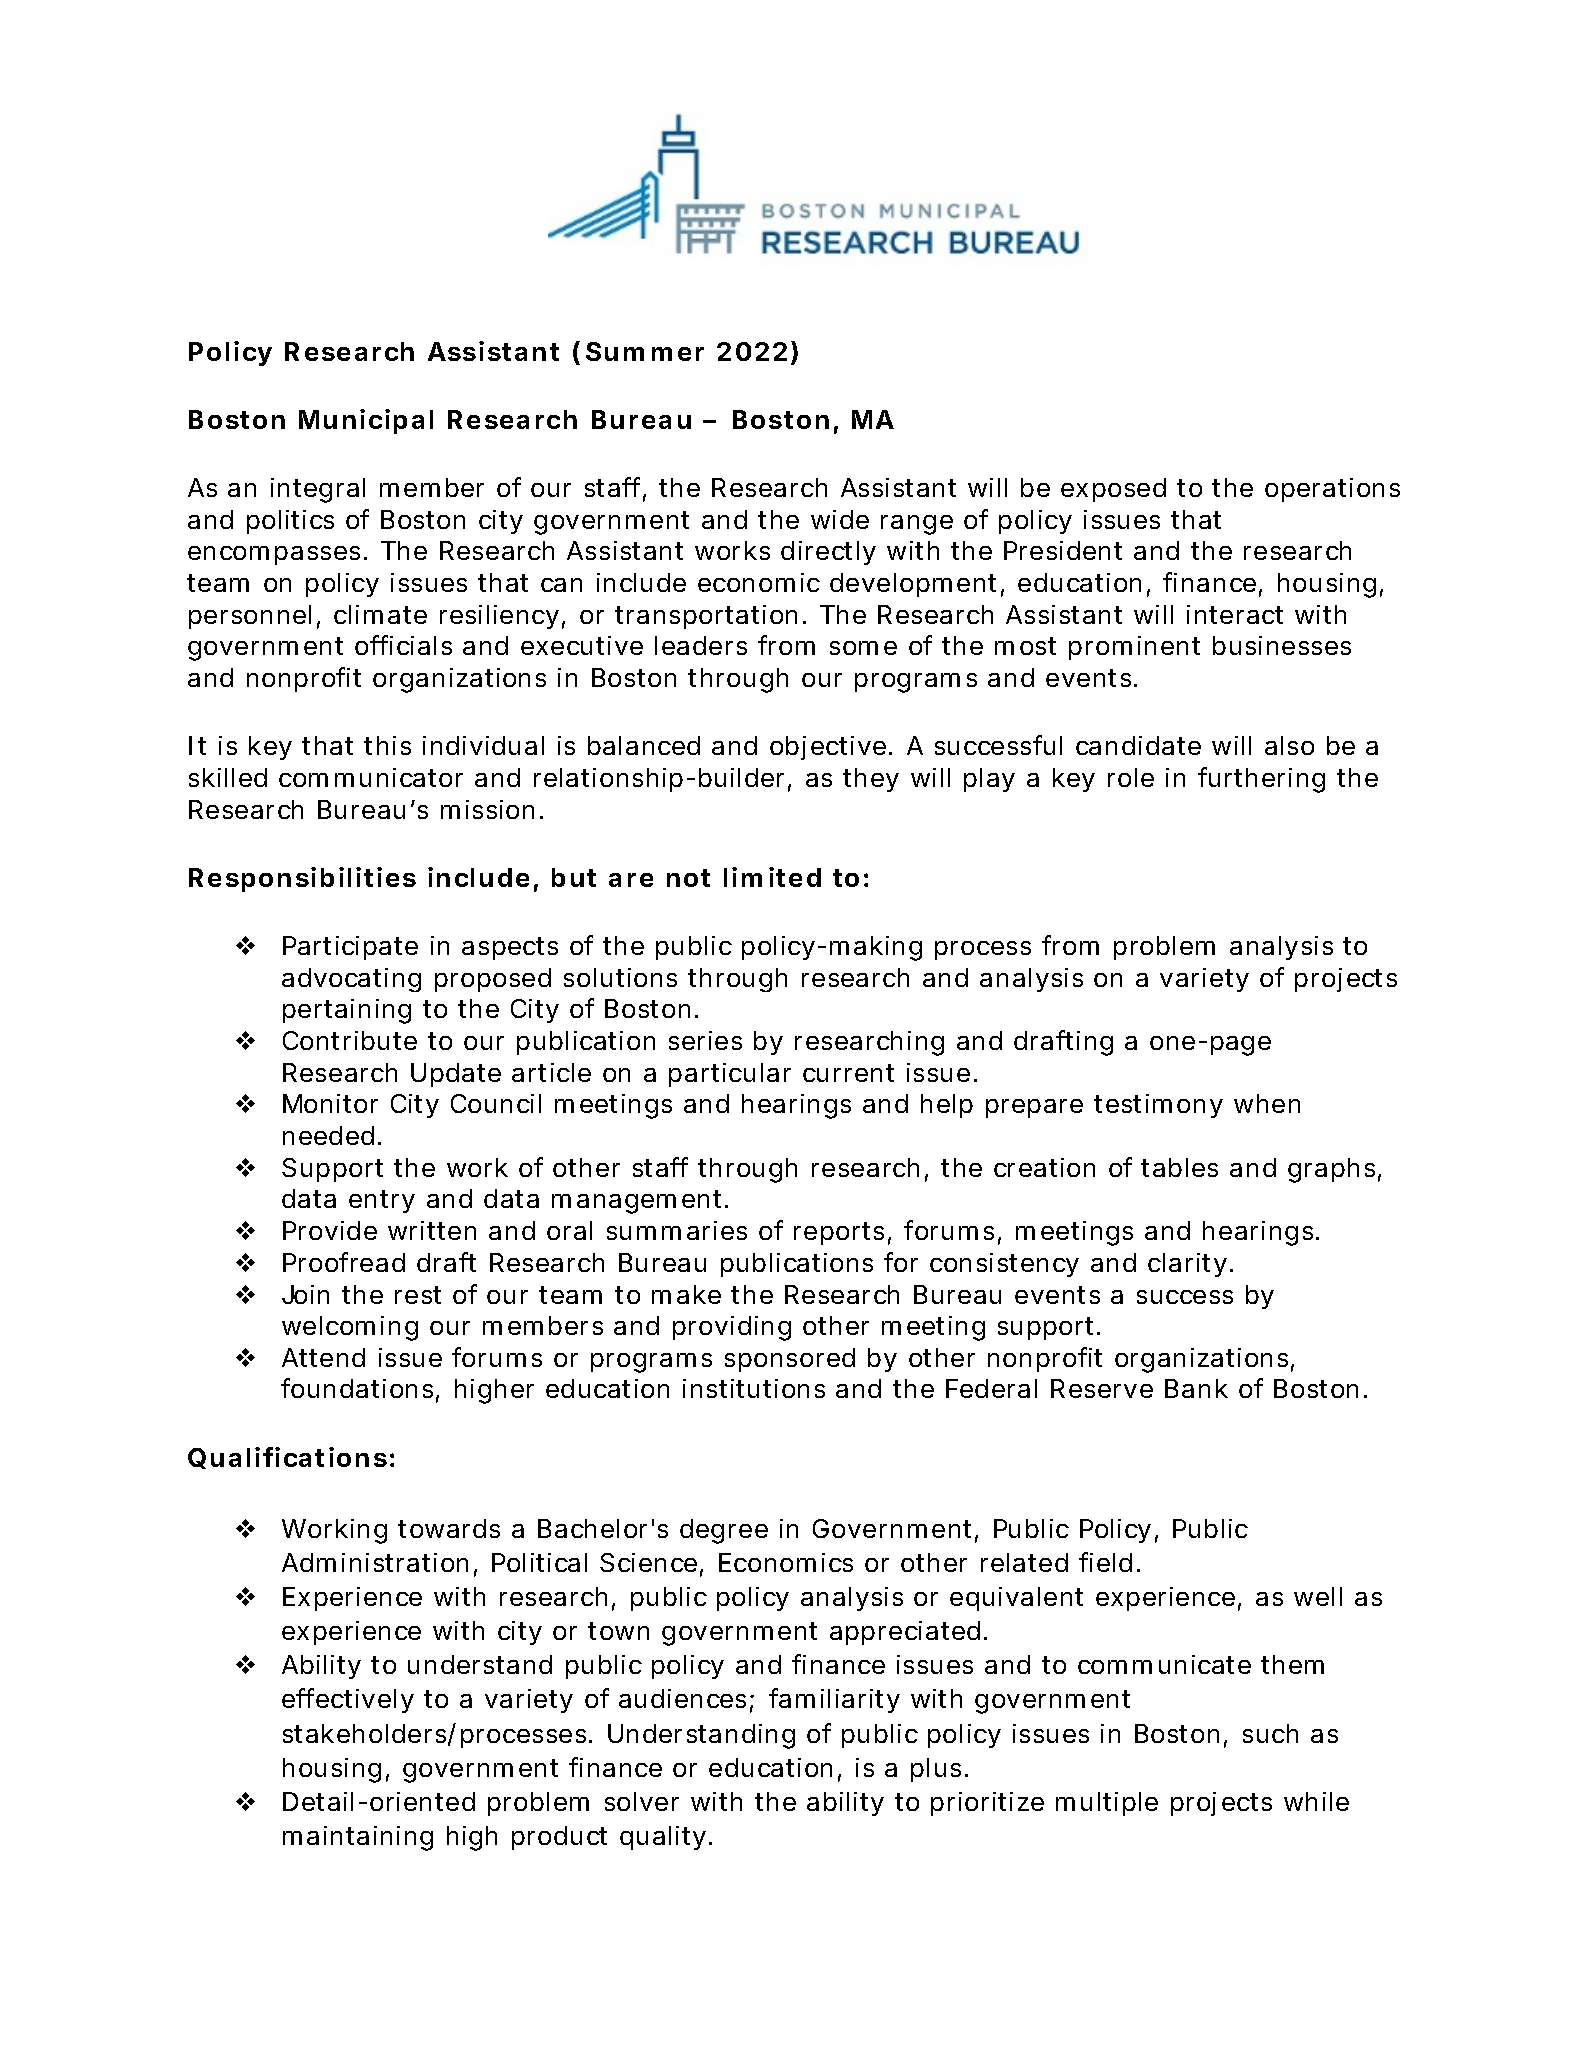 Image resolution: width=1595 pixels, height=2065 pixels. I want to click on maintaining, so click(358, 1838).
